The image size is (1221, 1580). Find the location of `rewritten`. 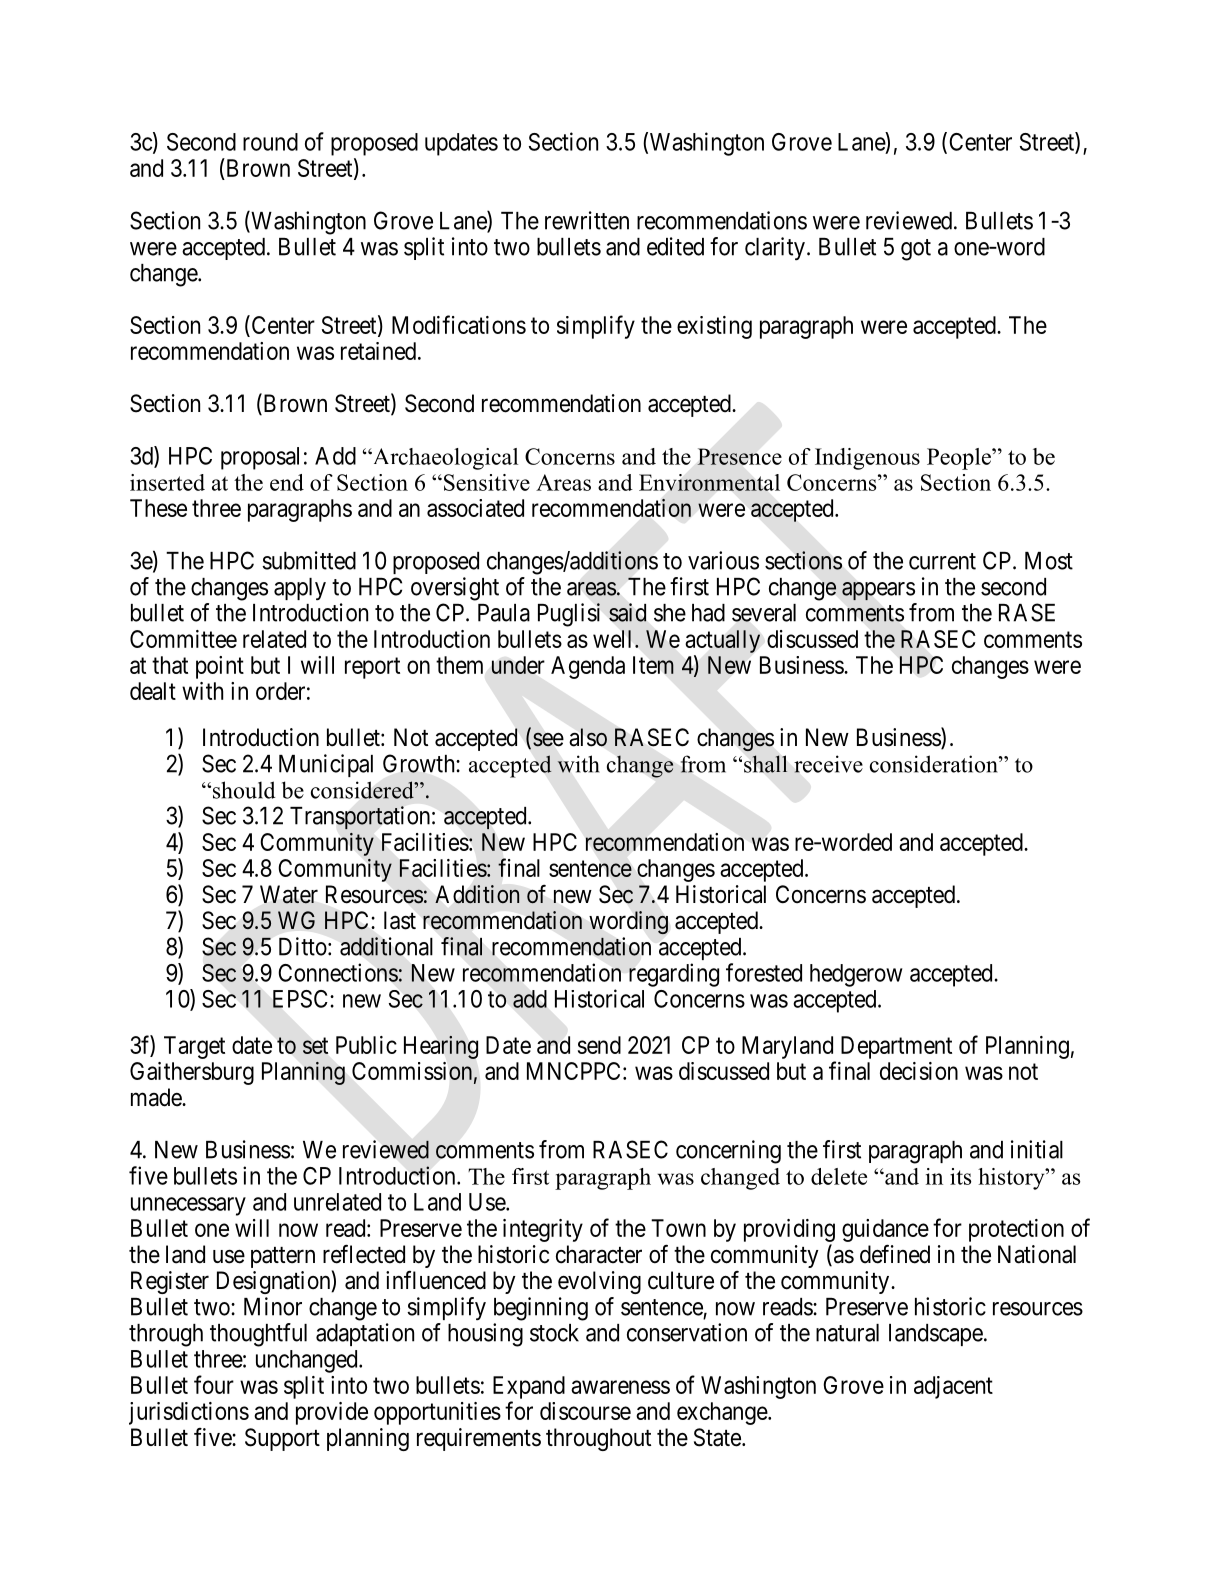

rewritten is located at coordinates (587, 220).
